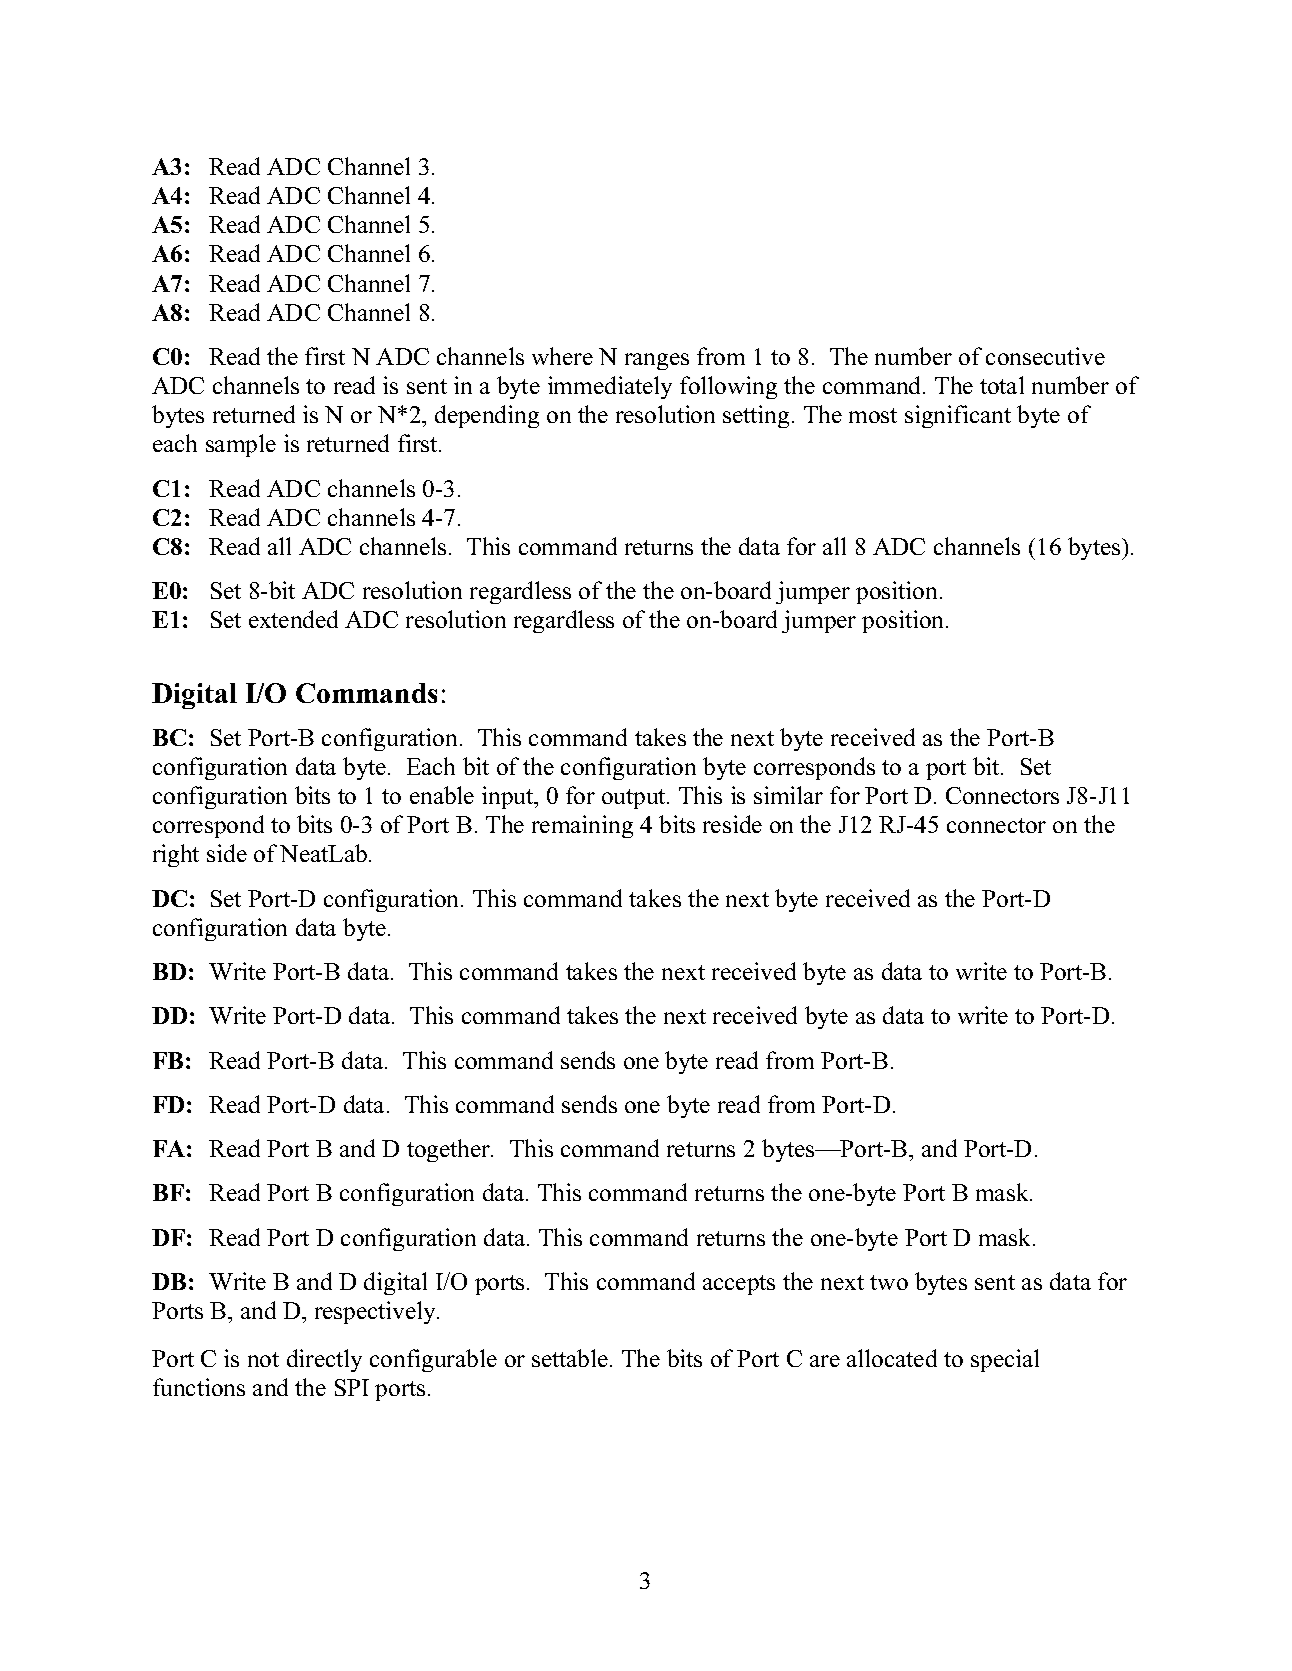  Describe the element at coordinates (958, 416) in the image. I see `significant` at that location.
